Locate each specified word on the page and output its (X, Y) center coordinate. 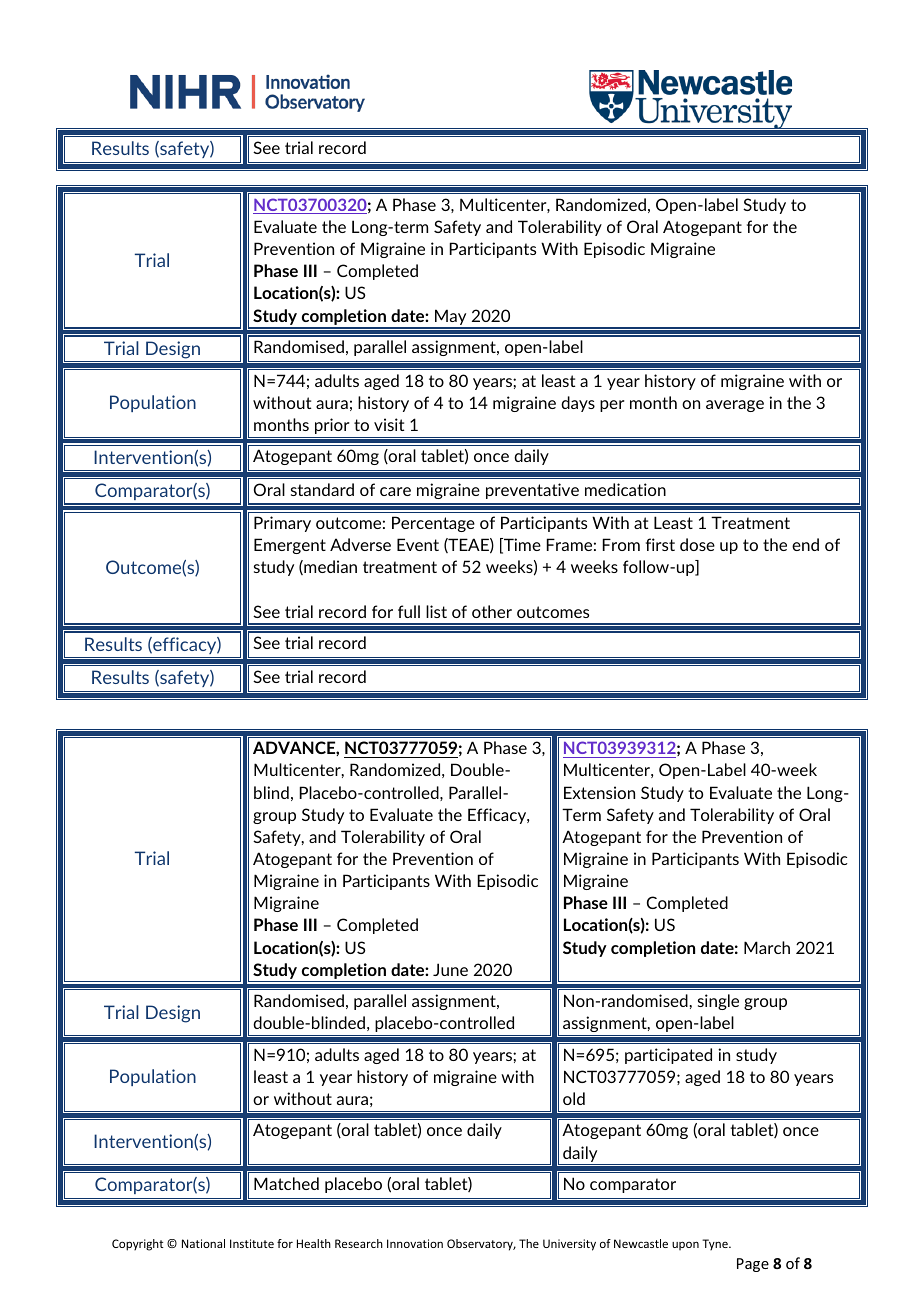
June (450, 969)
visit (389, 424)
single (718, 1002)
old (574, 1098)
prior (332, 426)
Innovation (415, 1243)
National (203, 1243)
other (492, 611)
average (735, 406)
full (409, 611)
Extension (599, 792)
